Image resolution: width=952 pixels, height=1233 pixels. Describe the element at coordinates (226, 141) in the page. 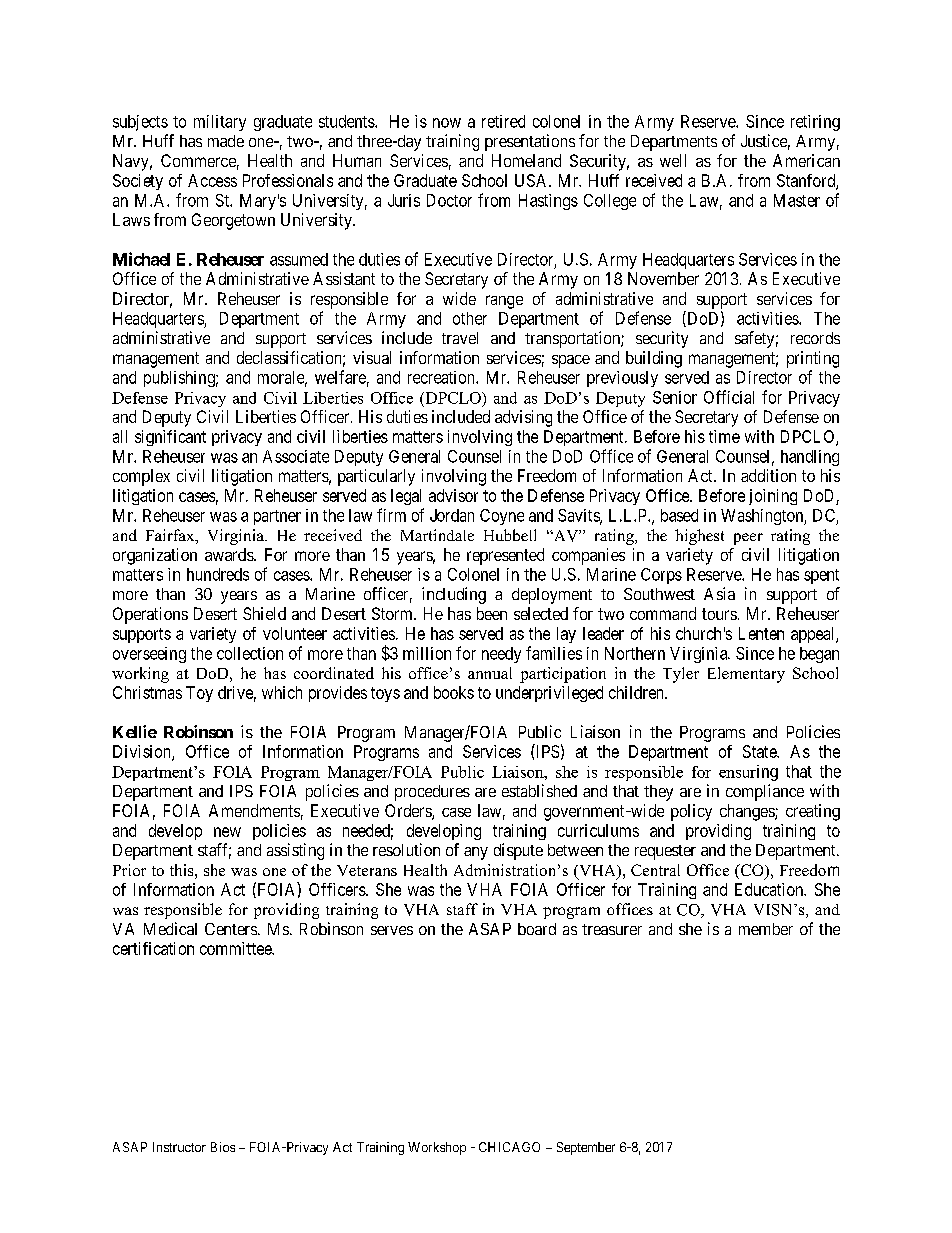

I see `made` at that location.
